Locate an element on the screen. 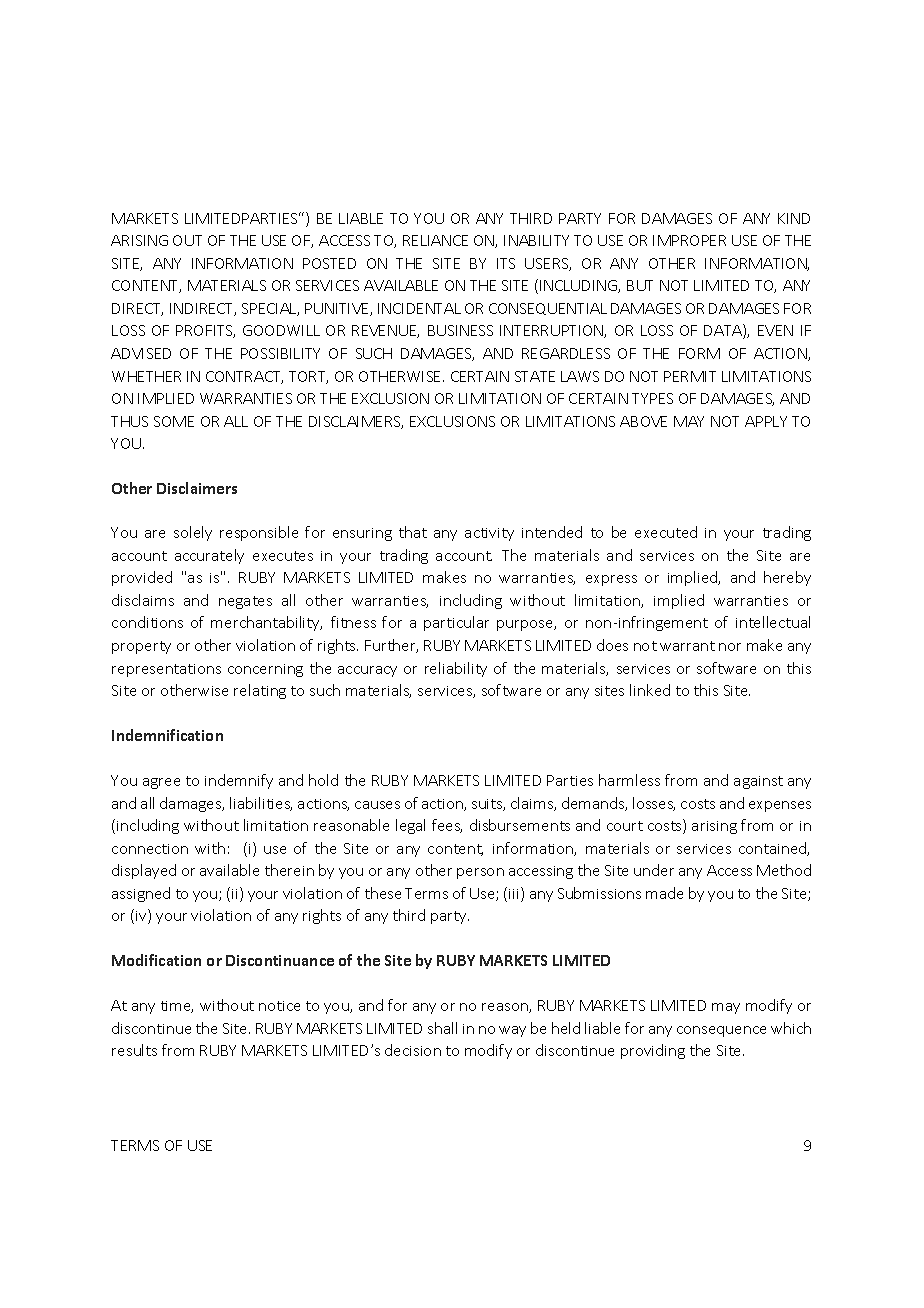  particular is located at coordinates (456, 623).
